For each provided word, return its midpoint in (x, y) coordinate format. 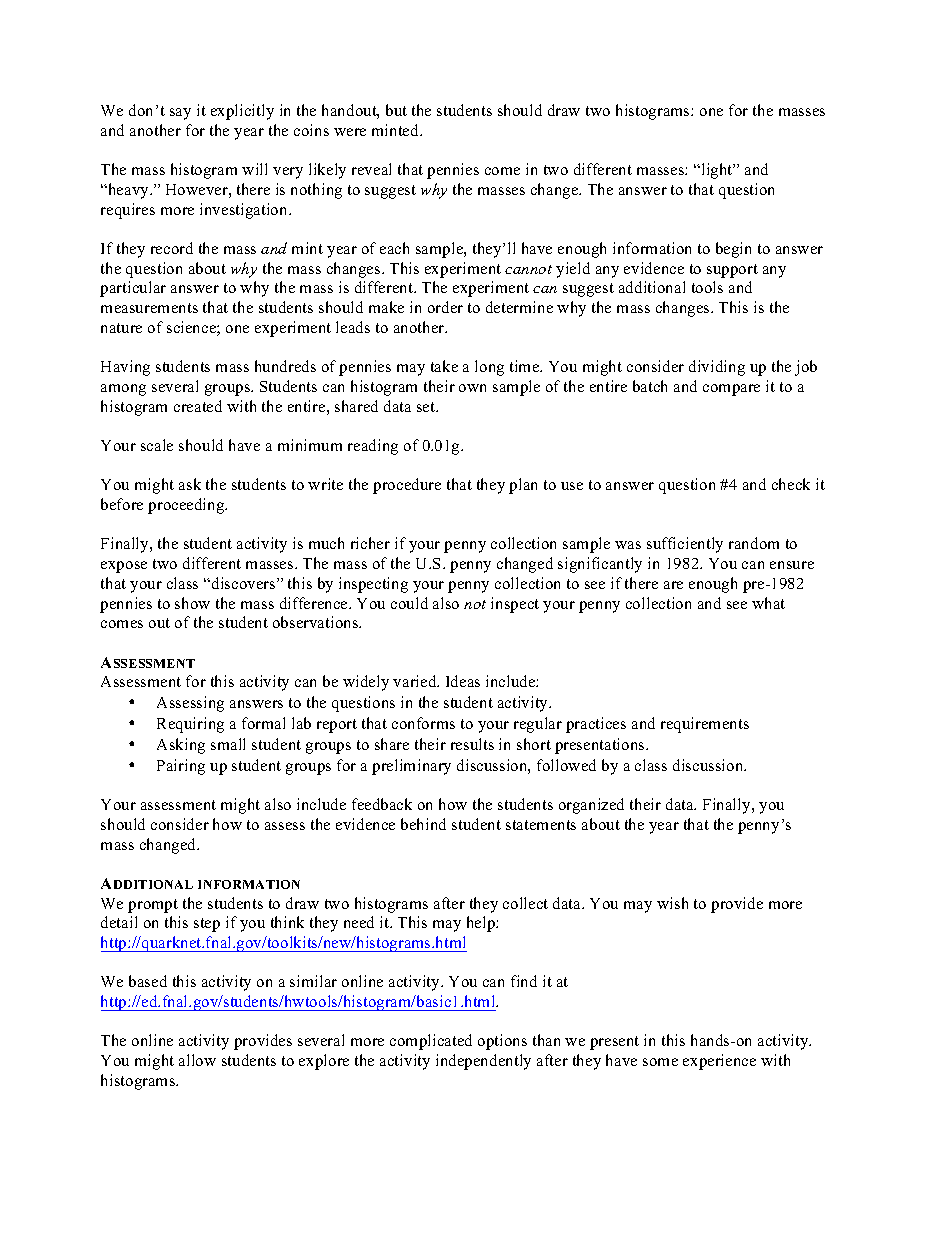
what (768, 603)
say (180, 114)
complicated (431, 1042)
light (717, 171)
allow (197, 1060)
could (409, 603)
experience (719, 1062)
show (192, 603)
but (396, 110)
